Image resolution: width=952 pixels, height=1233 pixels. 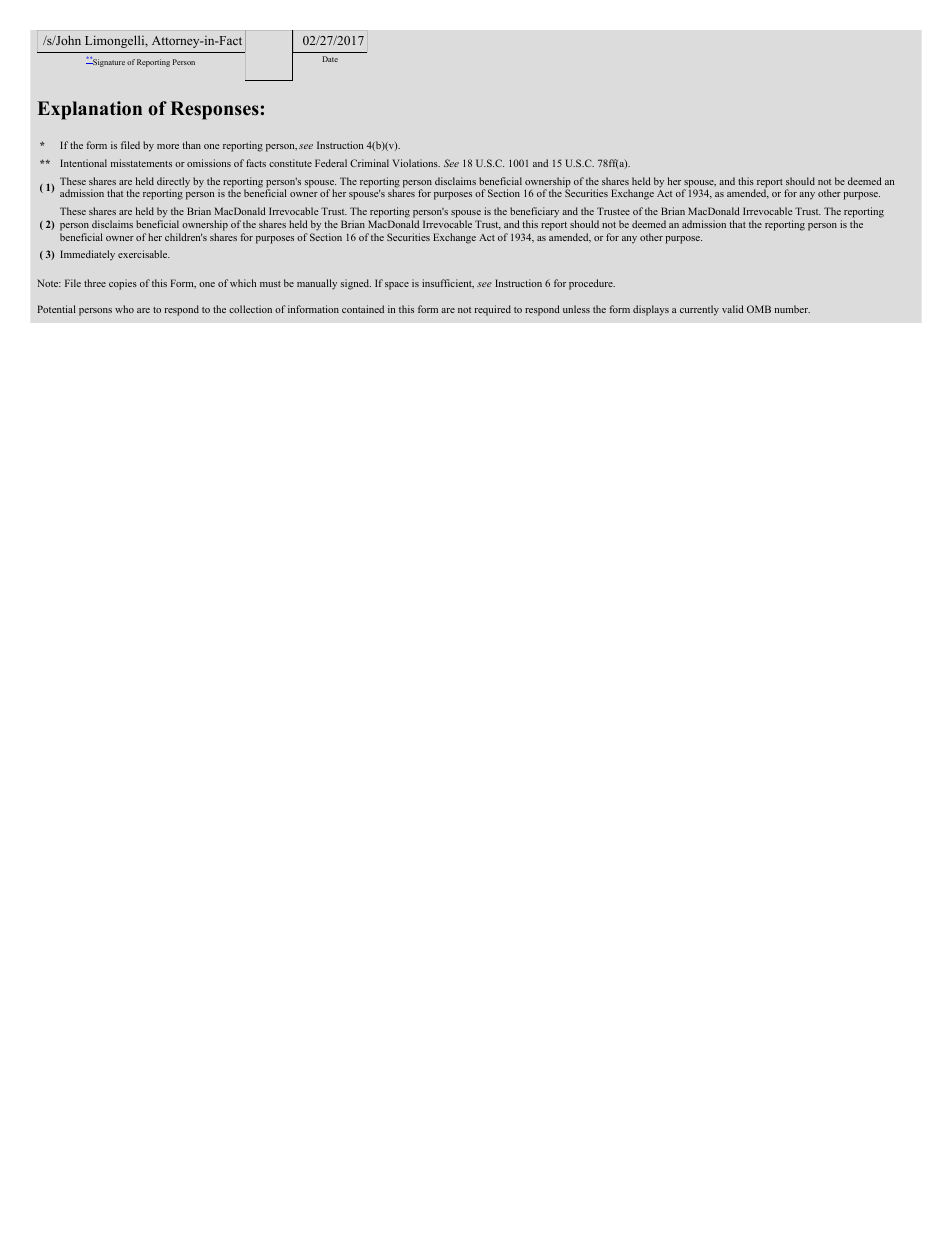 I want to click on Federal, so click(x=331, y=163).
